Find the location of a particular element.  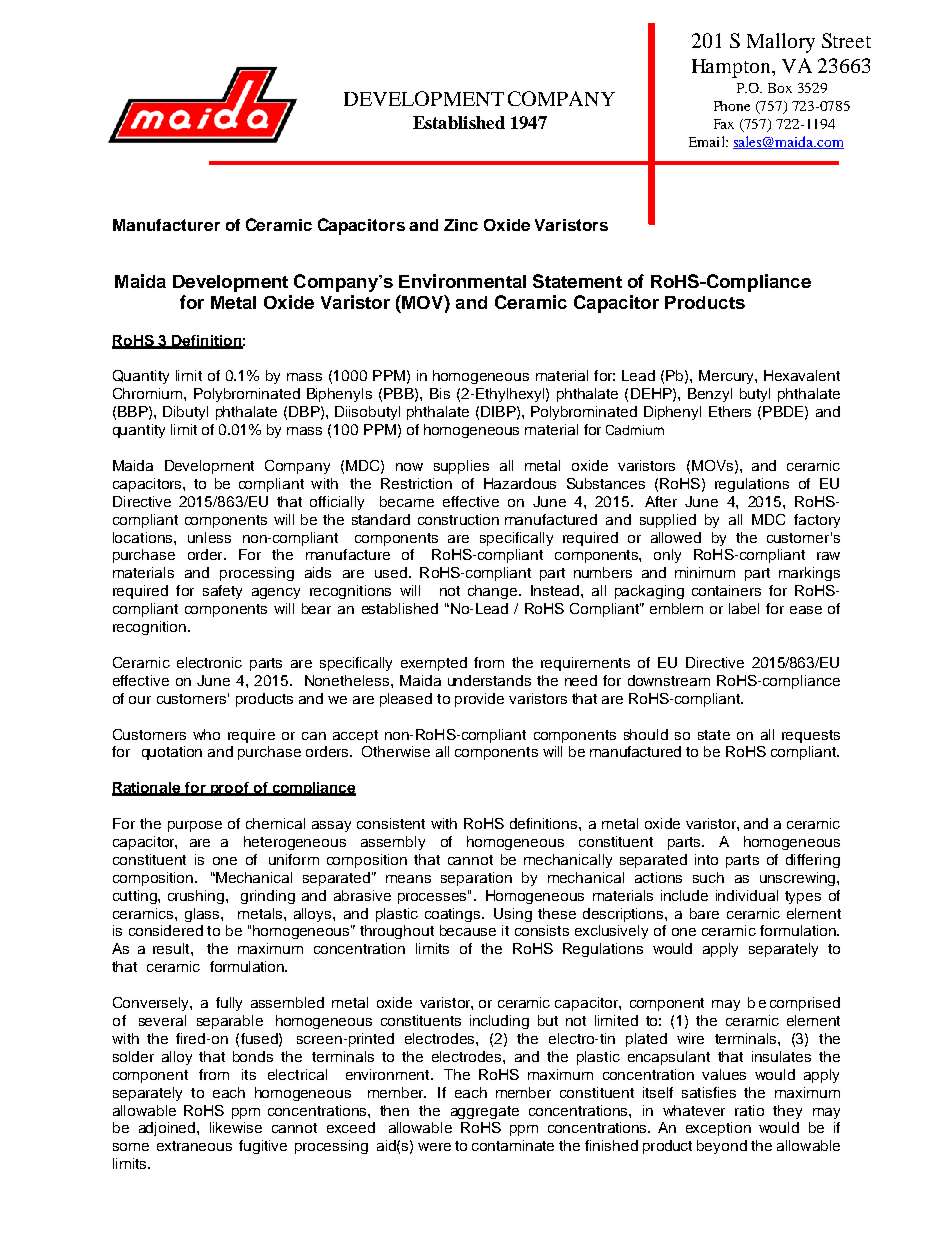

Box is located at coordinates (780, 88).
